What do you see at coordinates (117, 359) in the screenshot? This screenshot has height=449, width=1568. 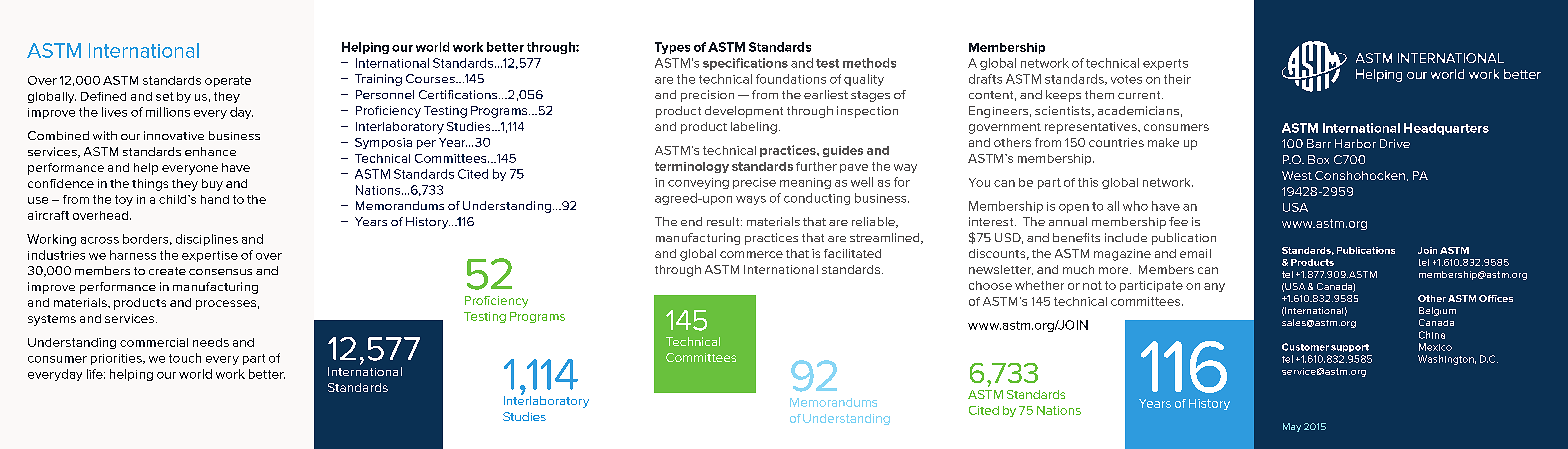 I see `priorities` at bounding box center [117, 359].
